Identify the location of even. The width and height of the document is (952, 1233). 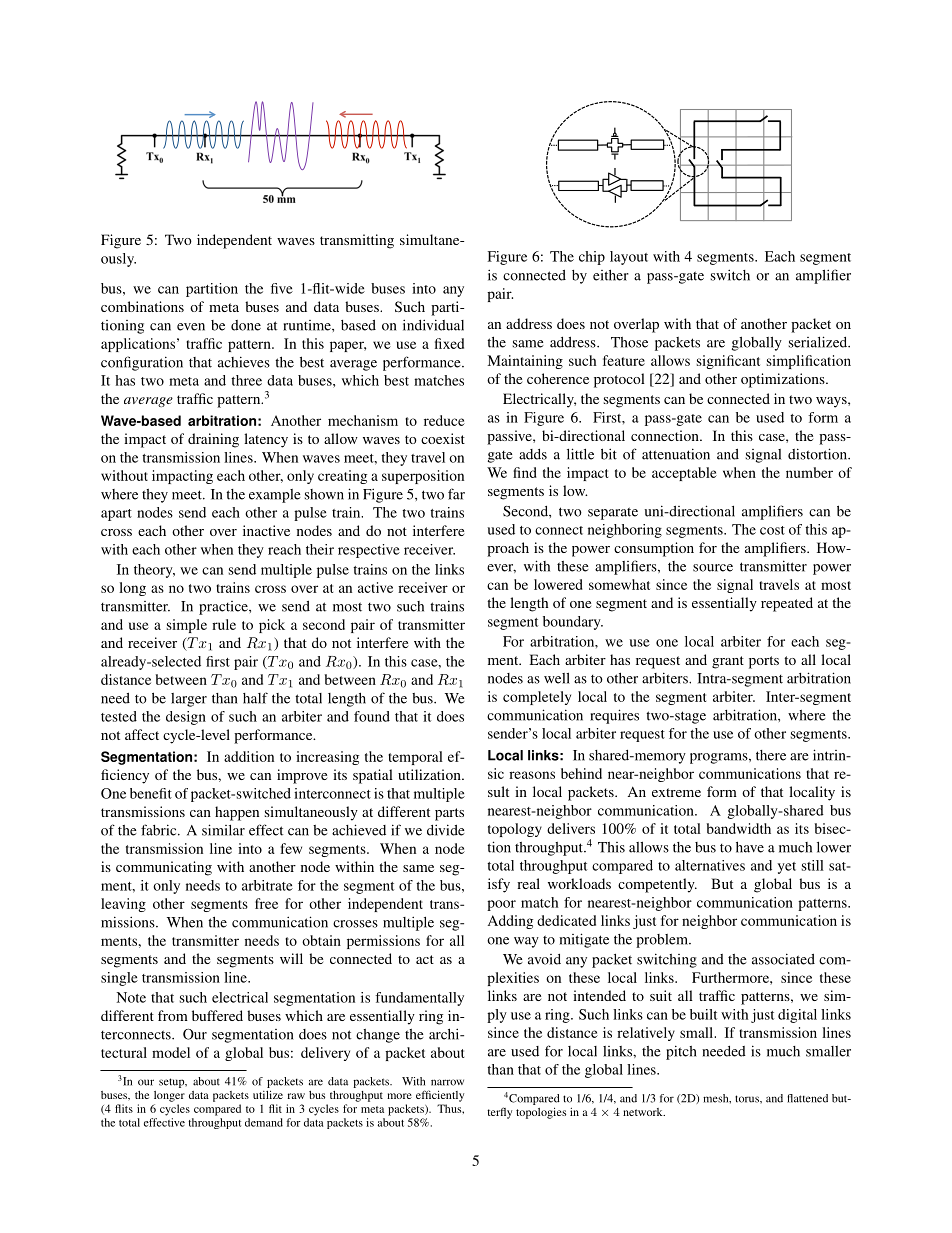
(191, 327).
